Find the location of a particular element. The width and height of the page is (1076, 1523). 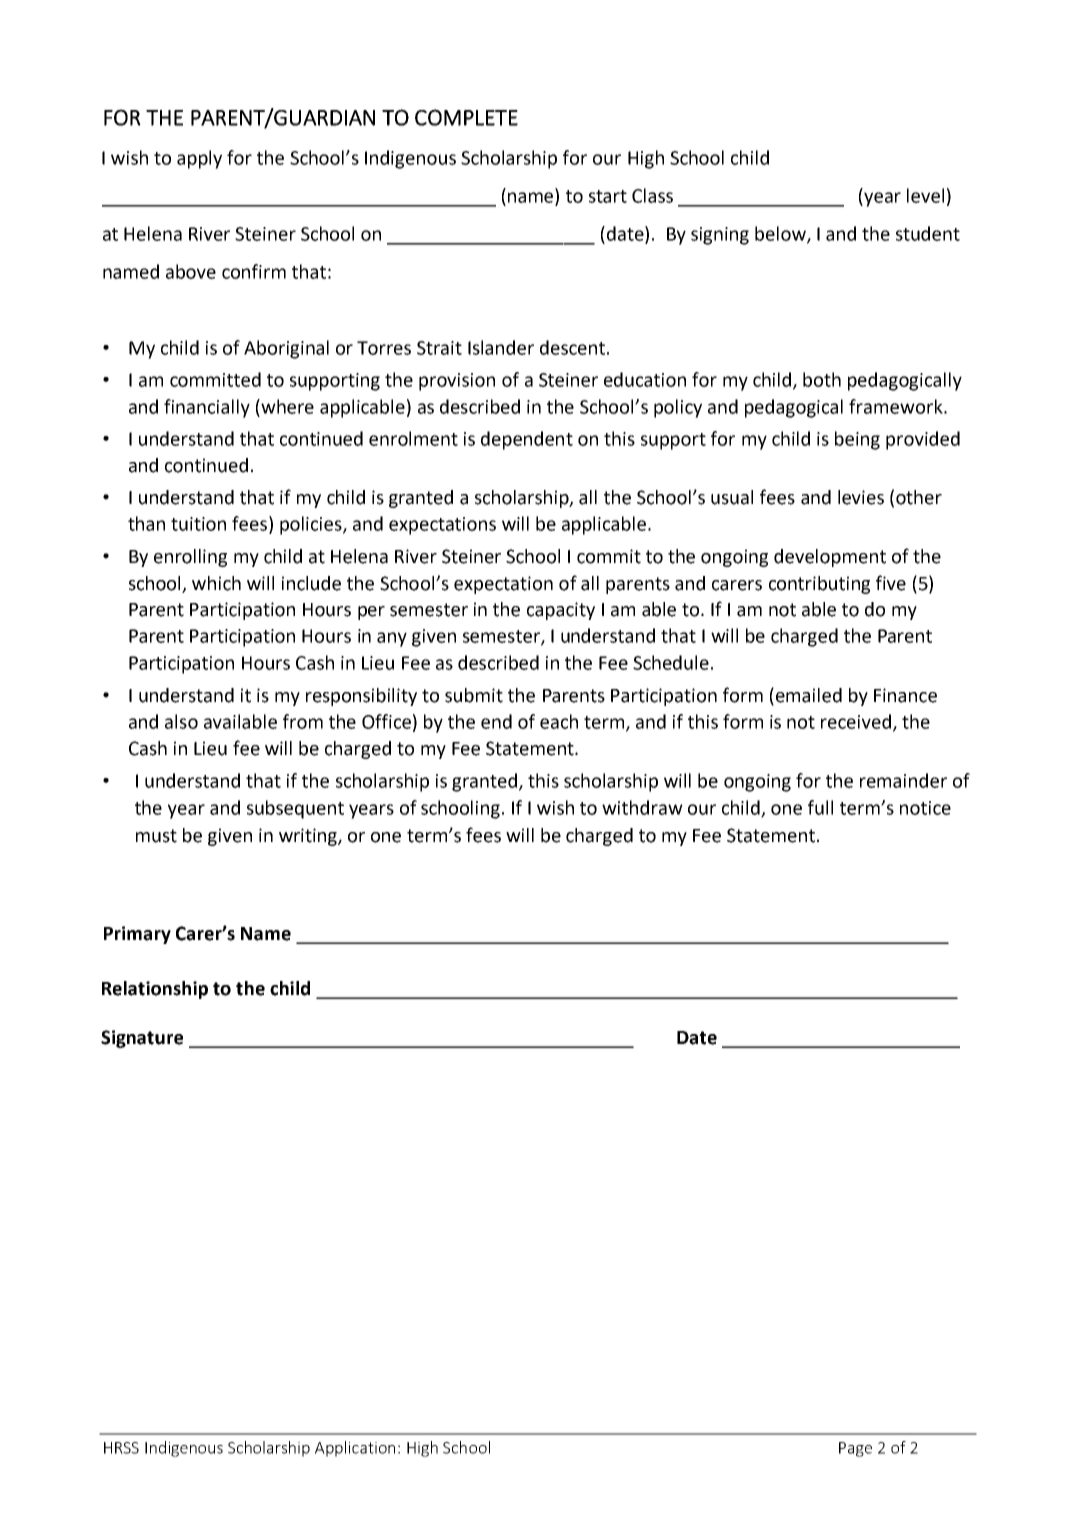

dependent is located at coordinates (527, 440).
